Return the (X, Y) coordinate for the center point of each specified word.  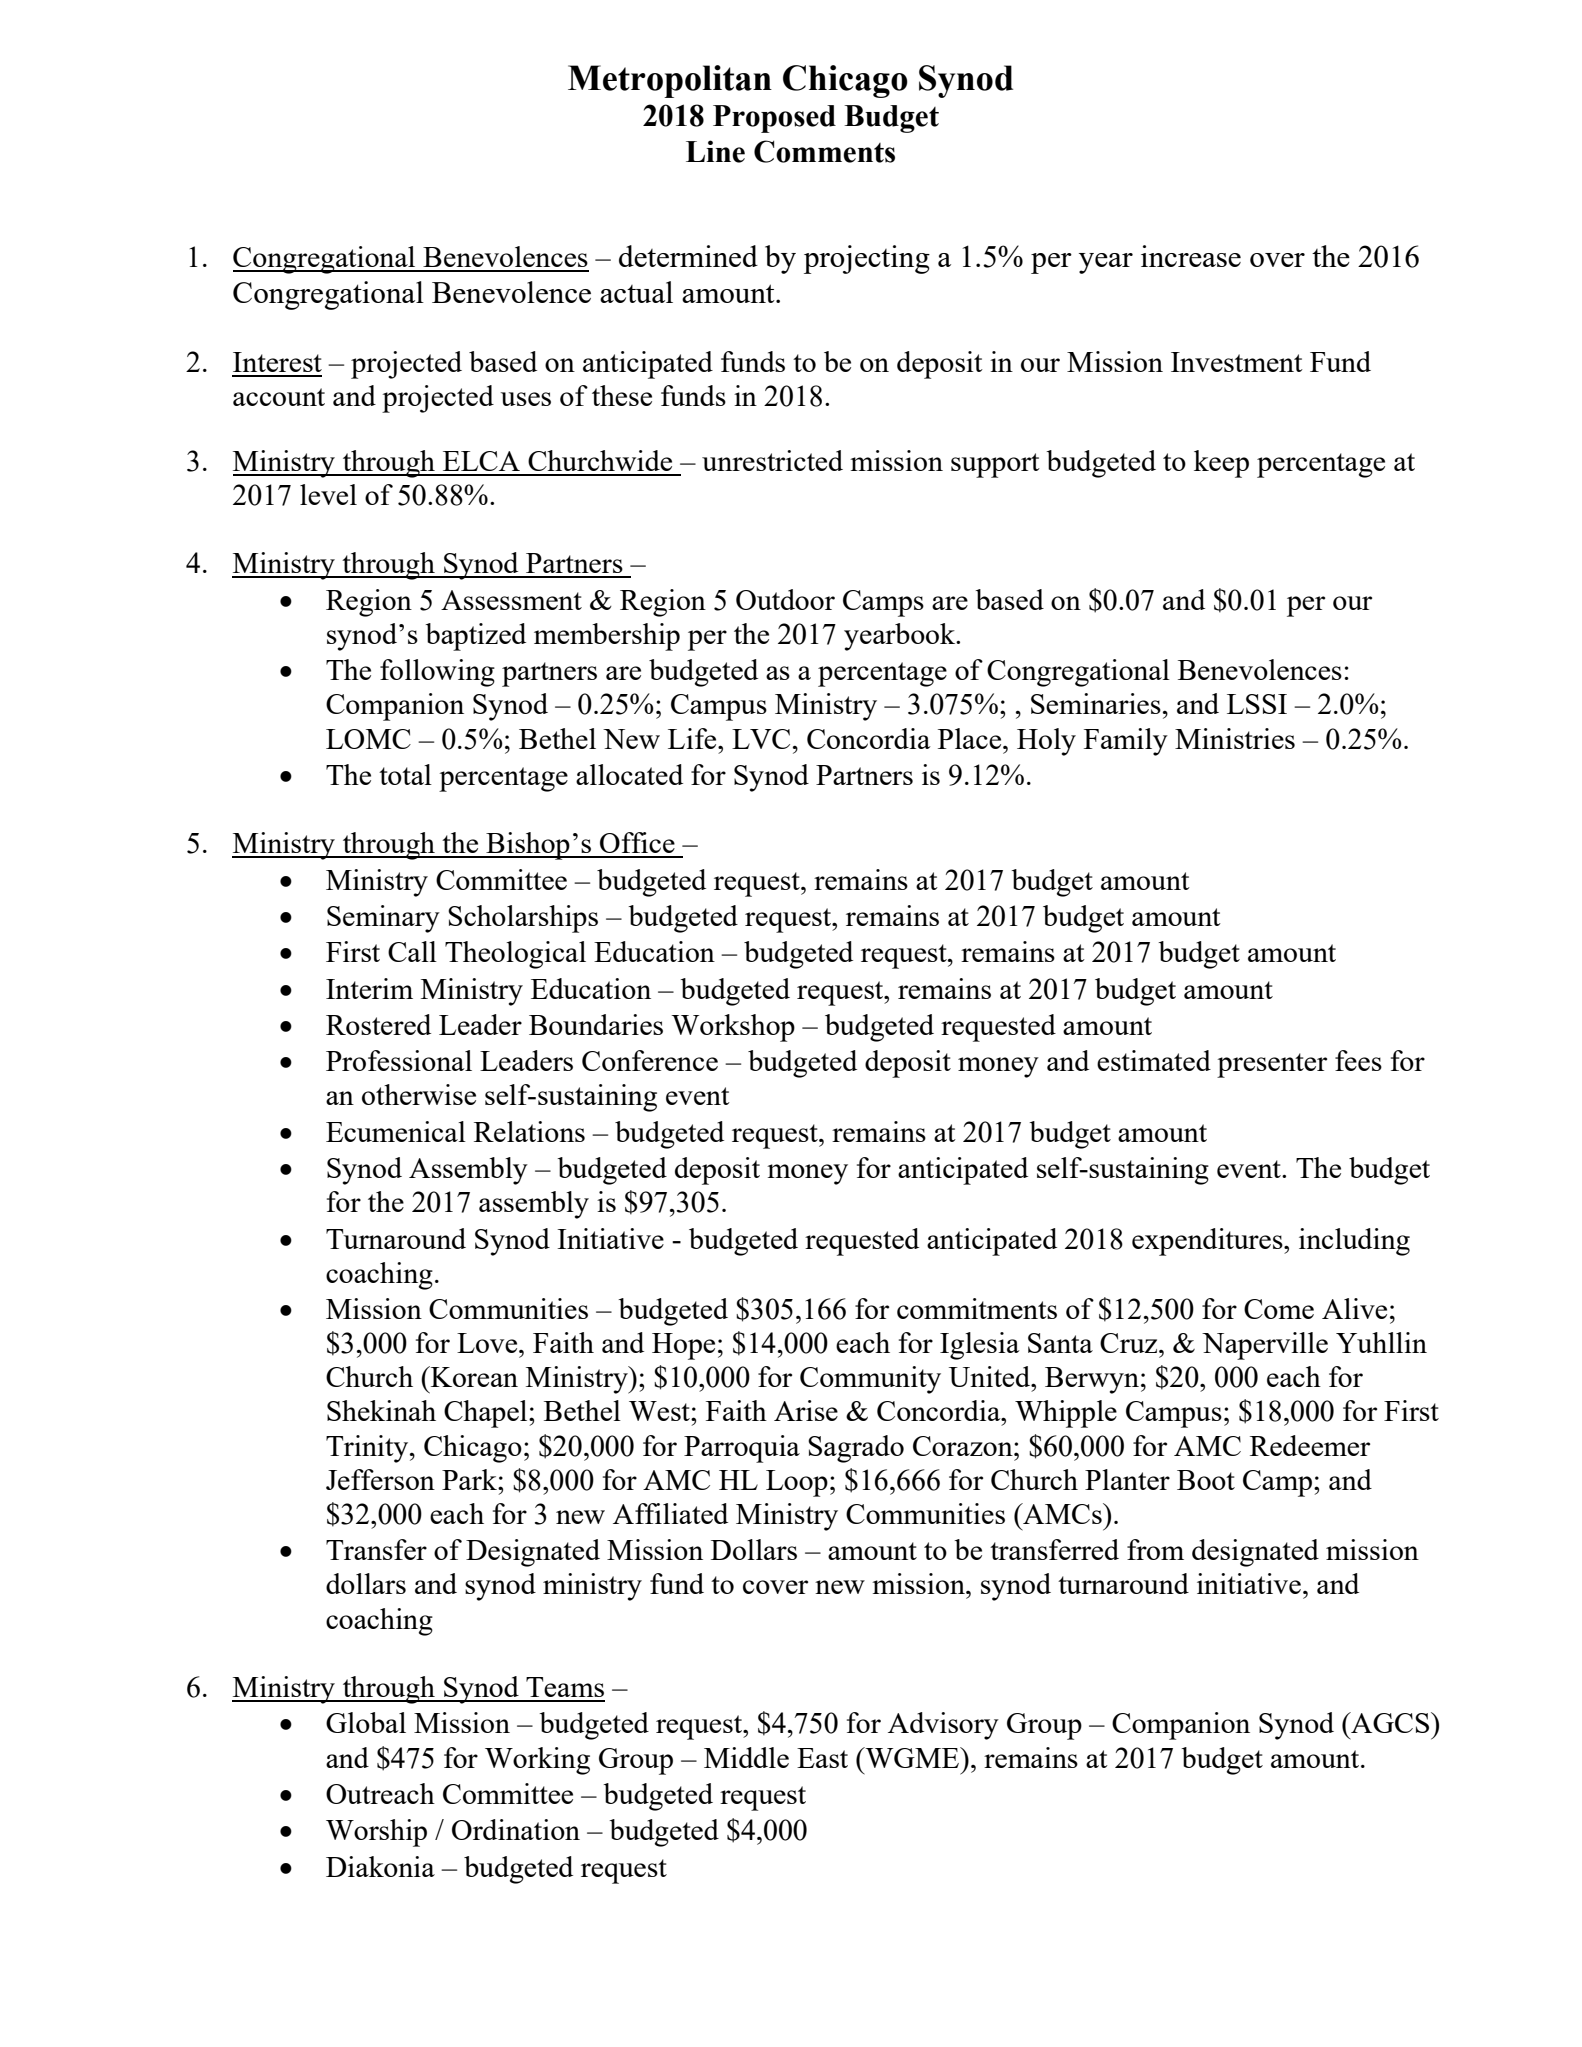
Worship (376, 1833)
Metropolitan (670, 81)
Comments (824, 151)
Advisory (943, 1726)
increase (1191, 256)
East (822, 1758)
